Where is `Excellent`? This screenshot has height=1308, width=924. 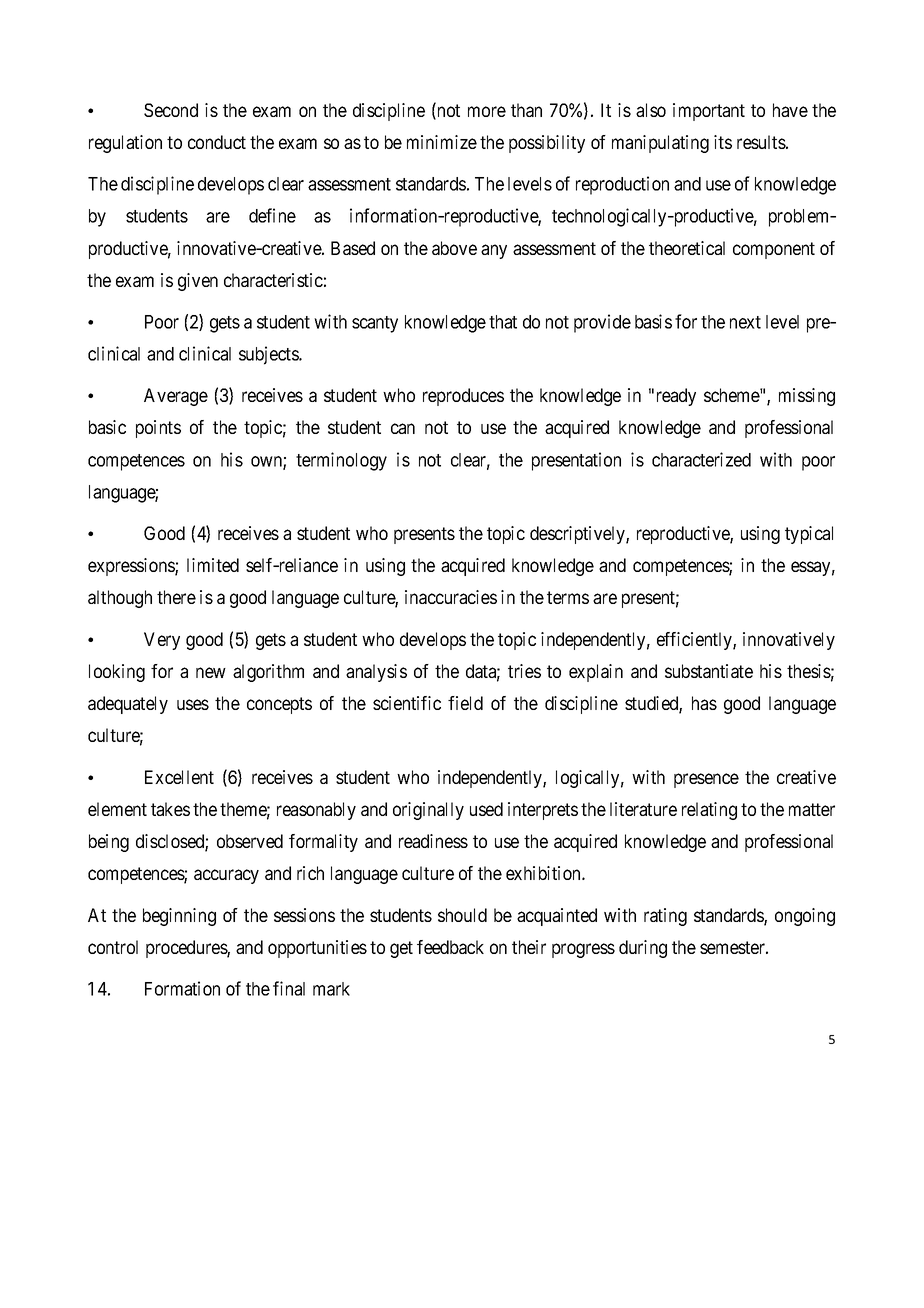
Excellent is located at coordinates (179, 777).
